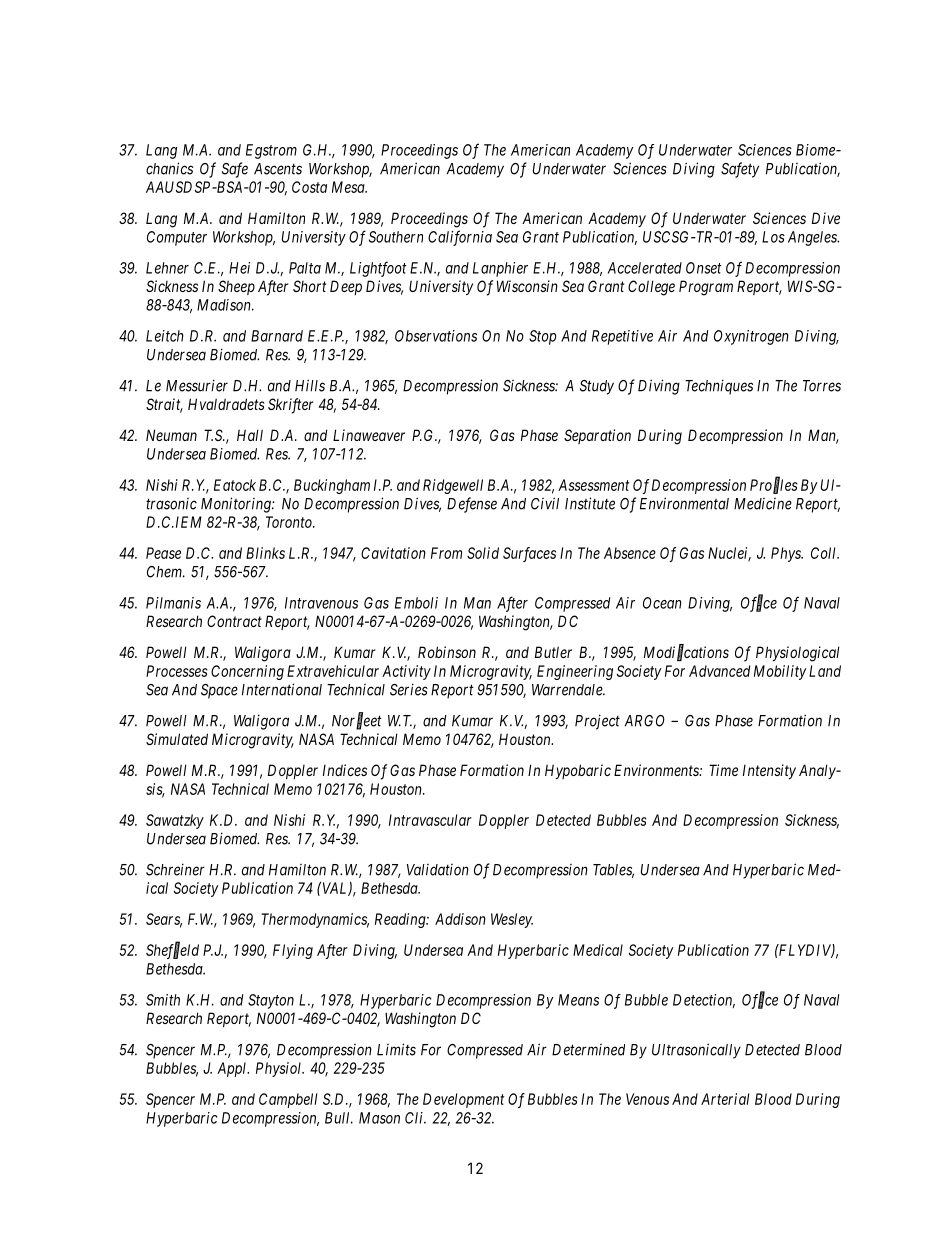  I want to click on Contract, so click(234, 621).
